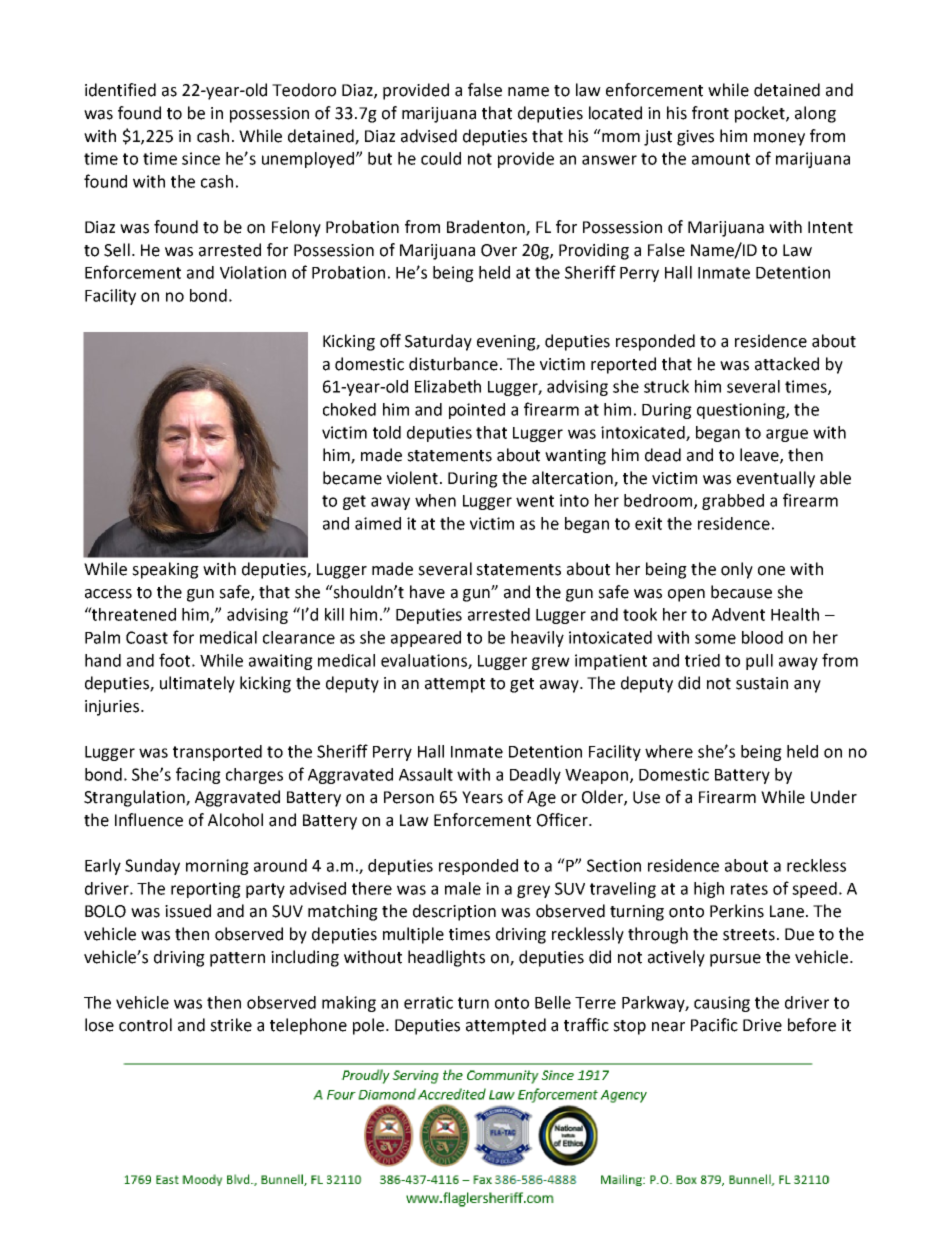 The width and height of the document is (952, 1233). What do you see at coordinates (441, 158) in the document?
I see `could` at bounding box center [441, 158].
